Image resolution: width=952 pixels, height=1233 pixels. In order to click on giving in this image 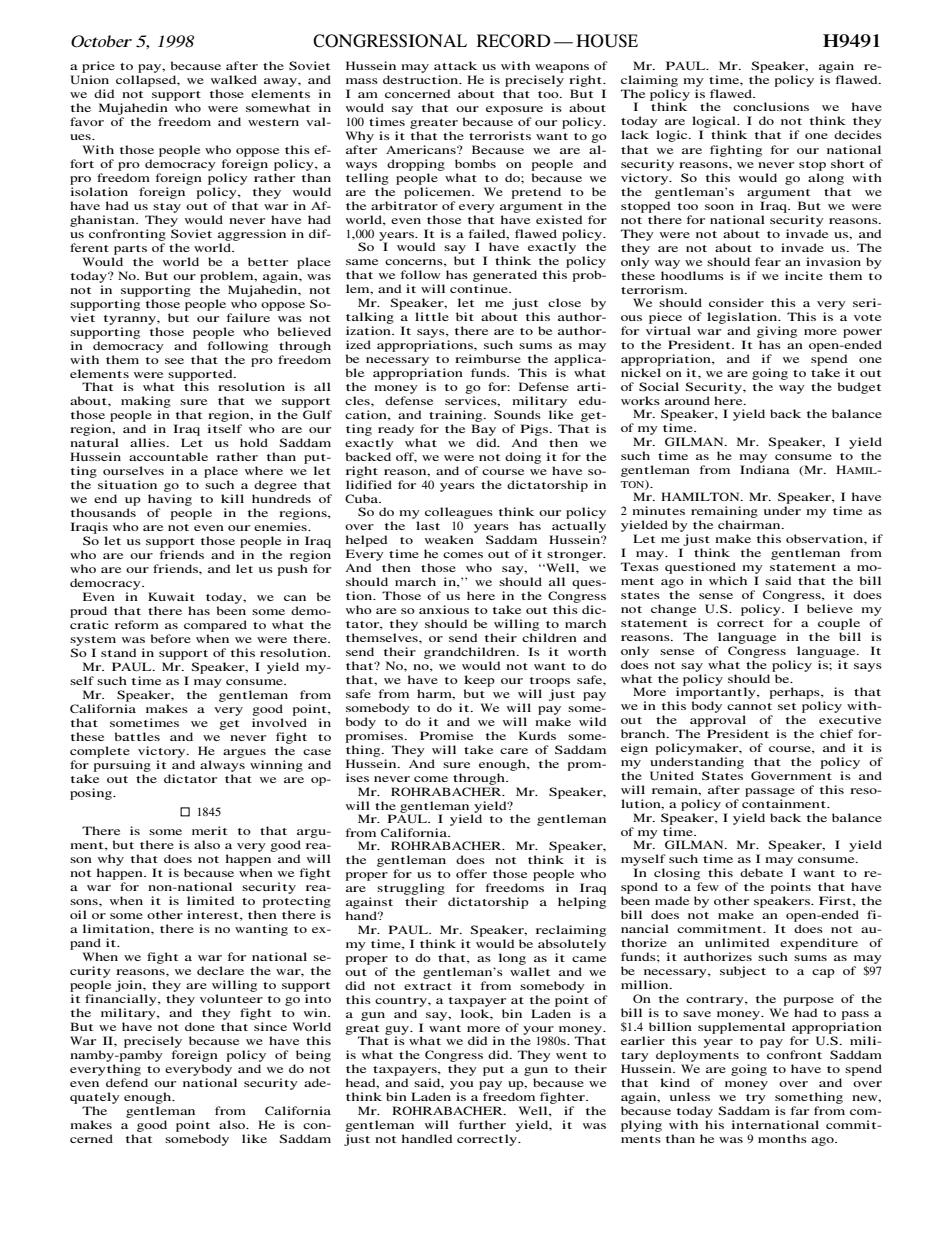, I will do `click(777, 332)`.
